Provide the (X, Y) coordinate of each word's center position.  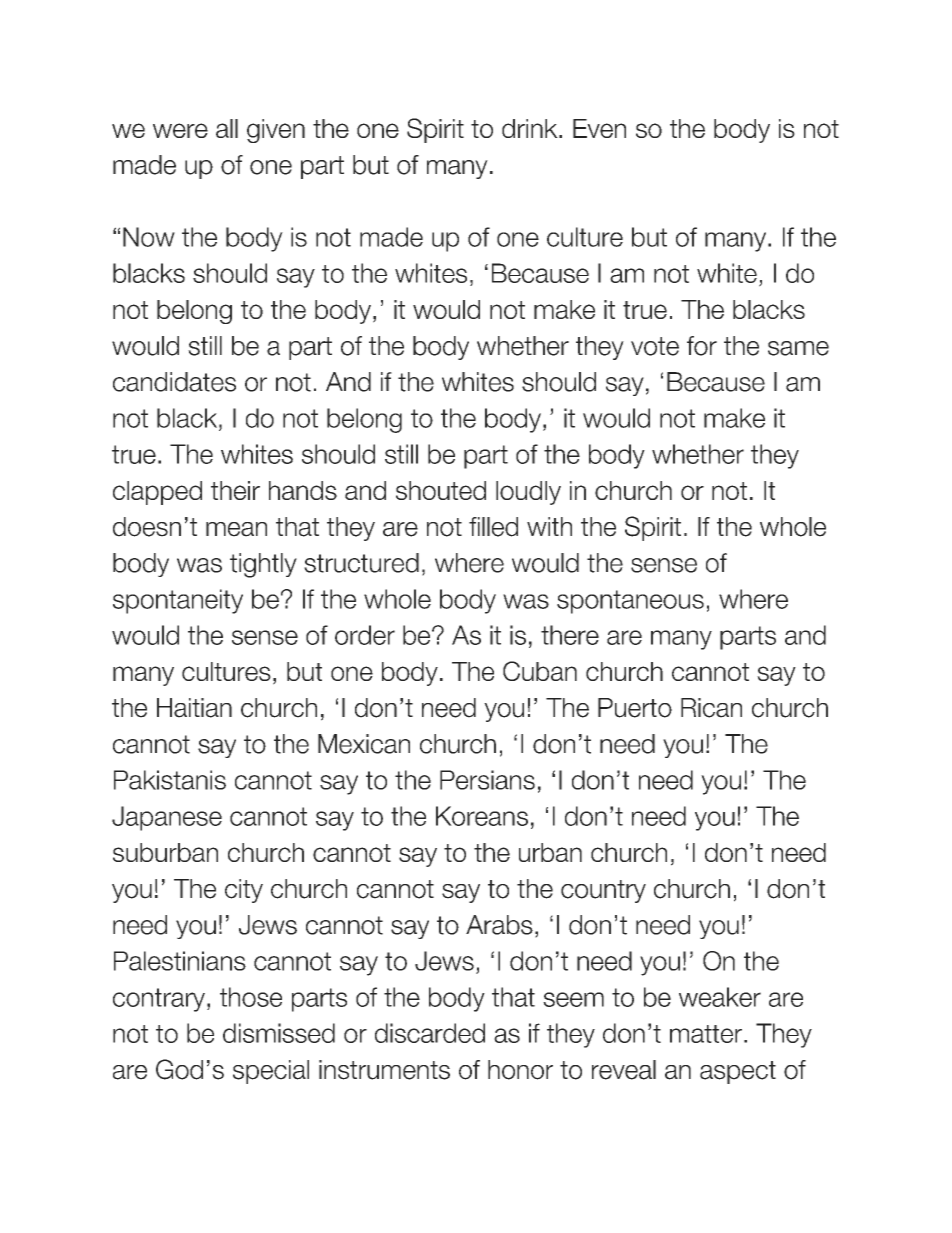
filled (493, 527)
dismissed (279, 1033)
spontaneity (178, 601)
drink (531, 128)
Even (599, 128)
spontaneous (630, 602)
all (227, 128)
